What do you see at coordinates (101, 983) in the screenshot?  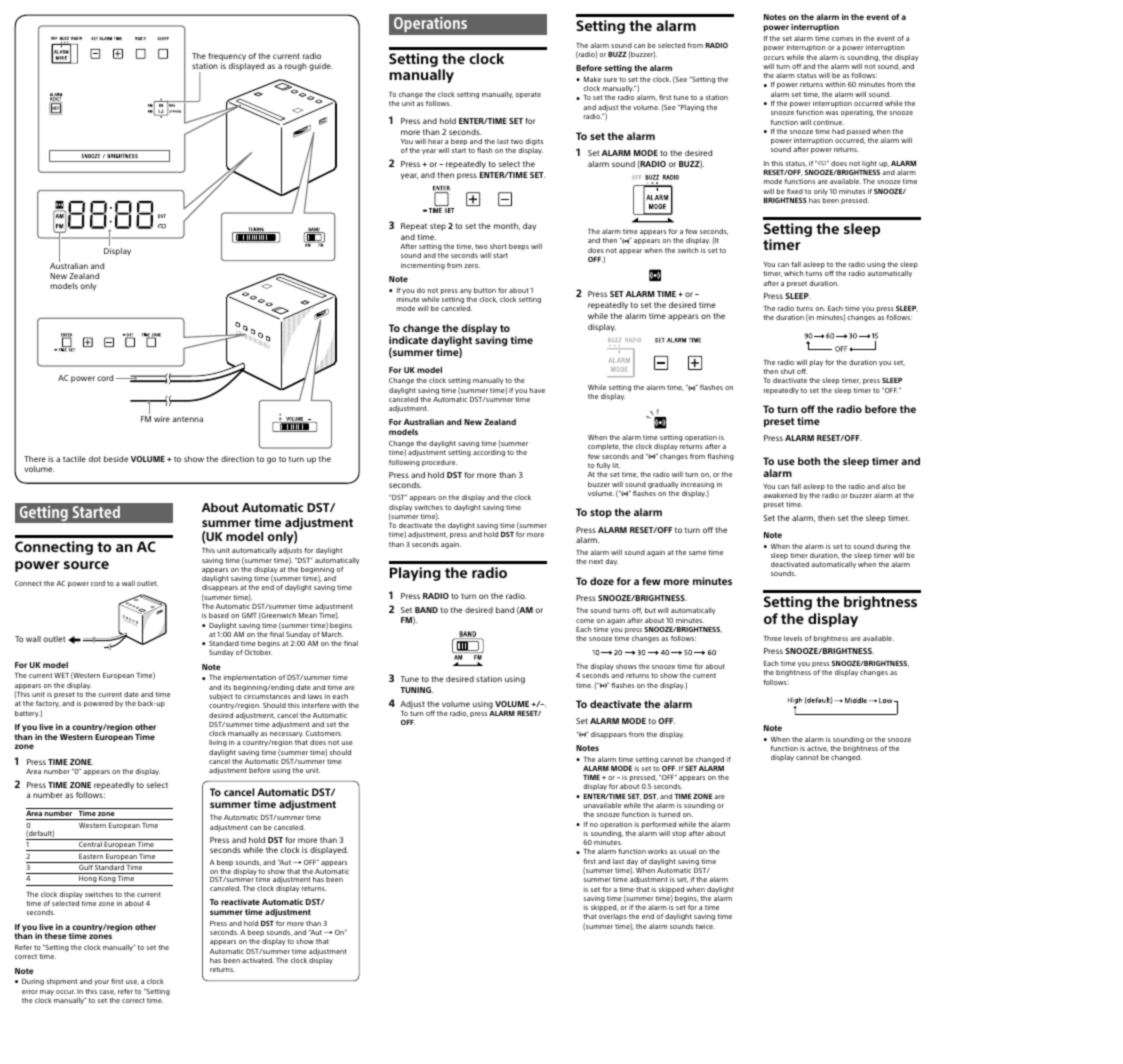 I see `your` at bounding box center [101, 983].
